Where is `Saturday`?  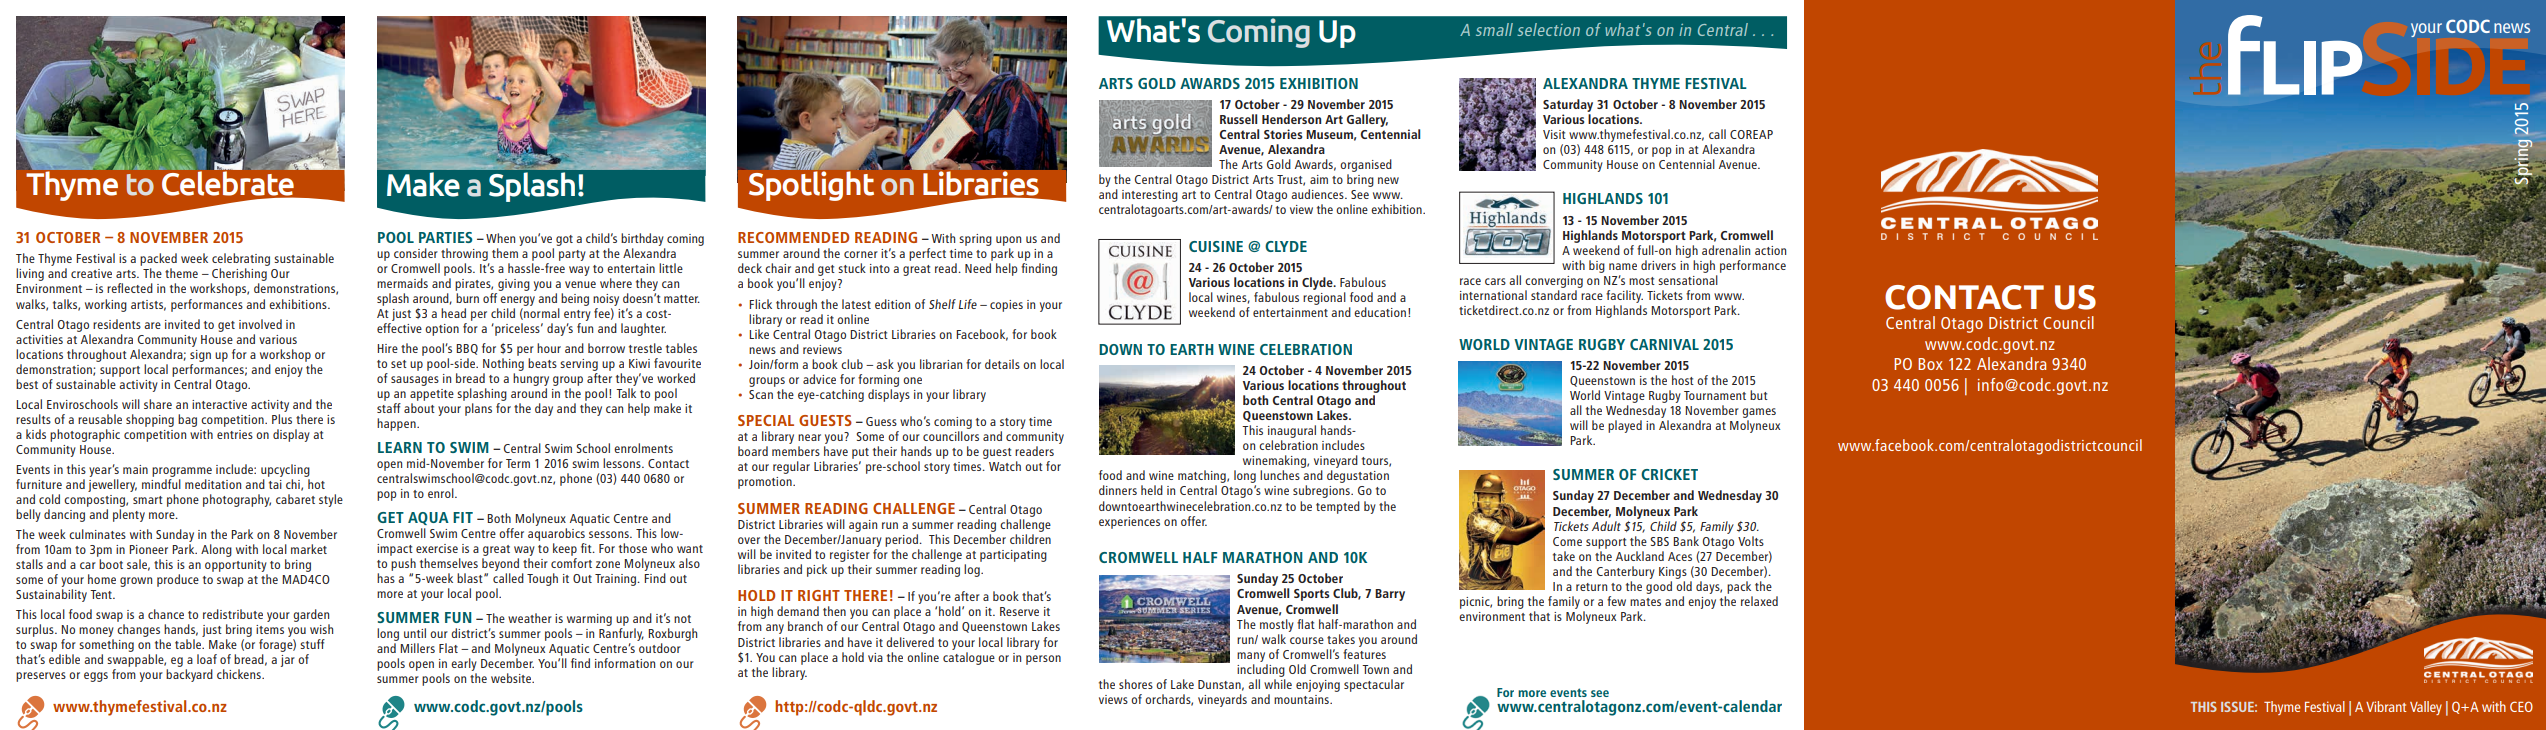
Saturday is located at coordinates (1568, 107).
